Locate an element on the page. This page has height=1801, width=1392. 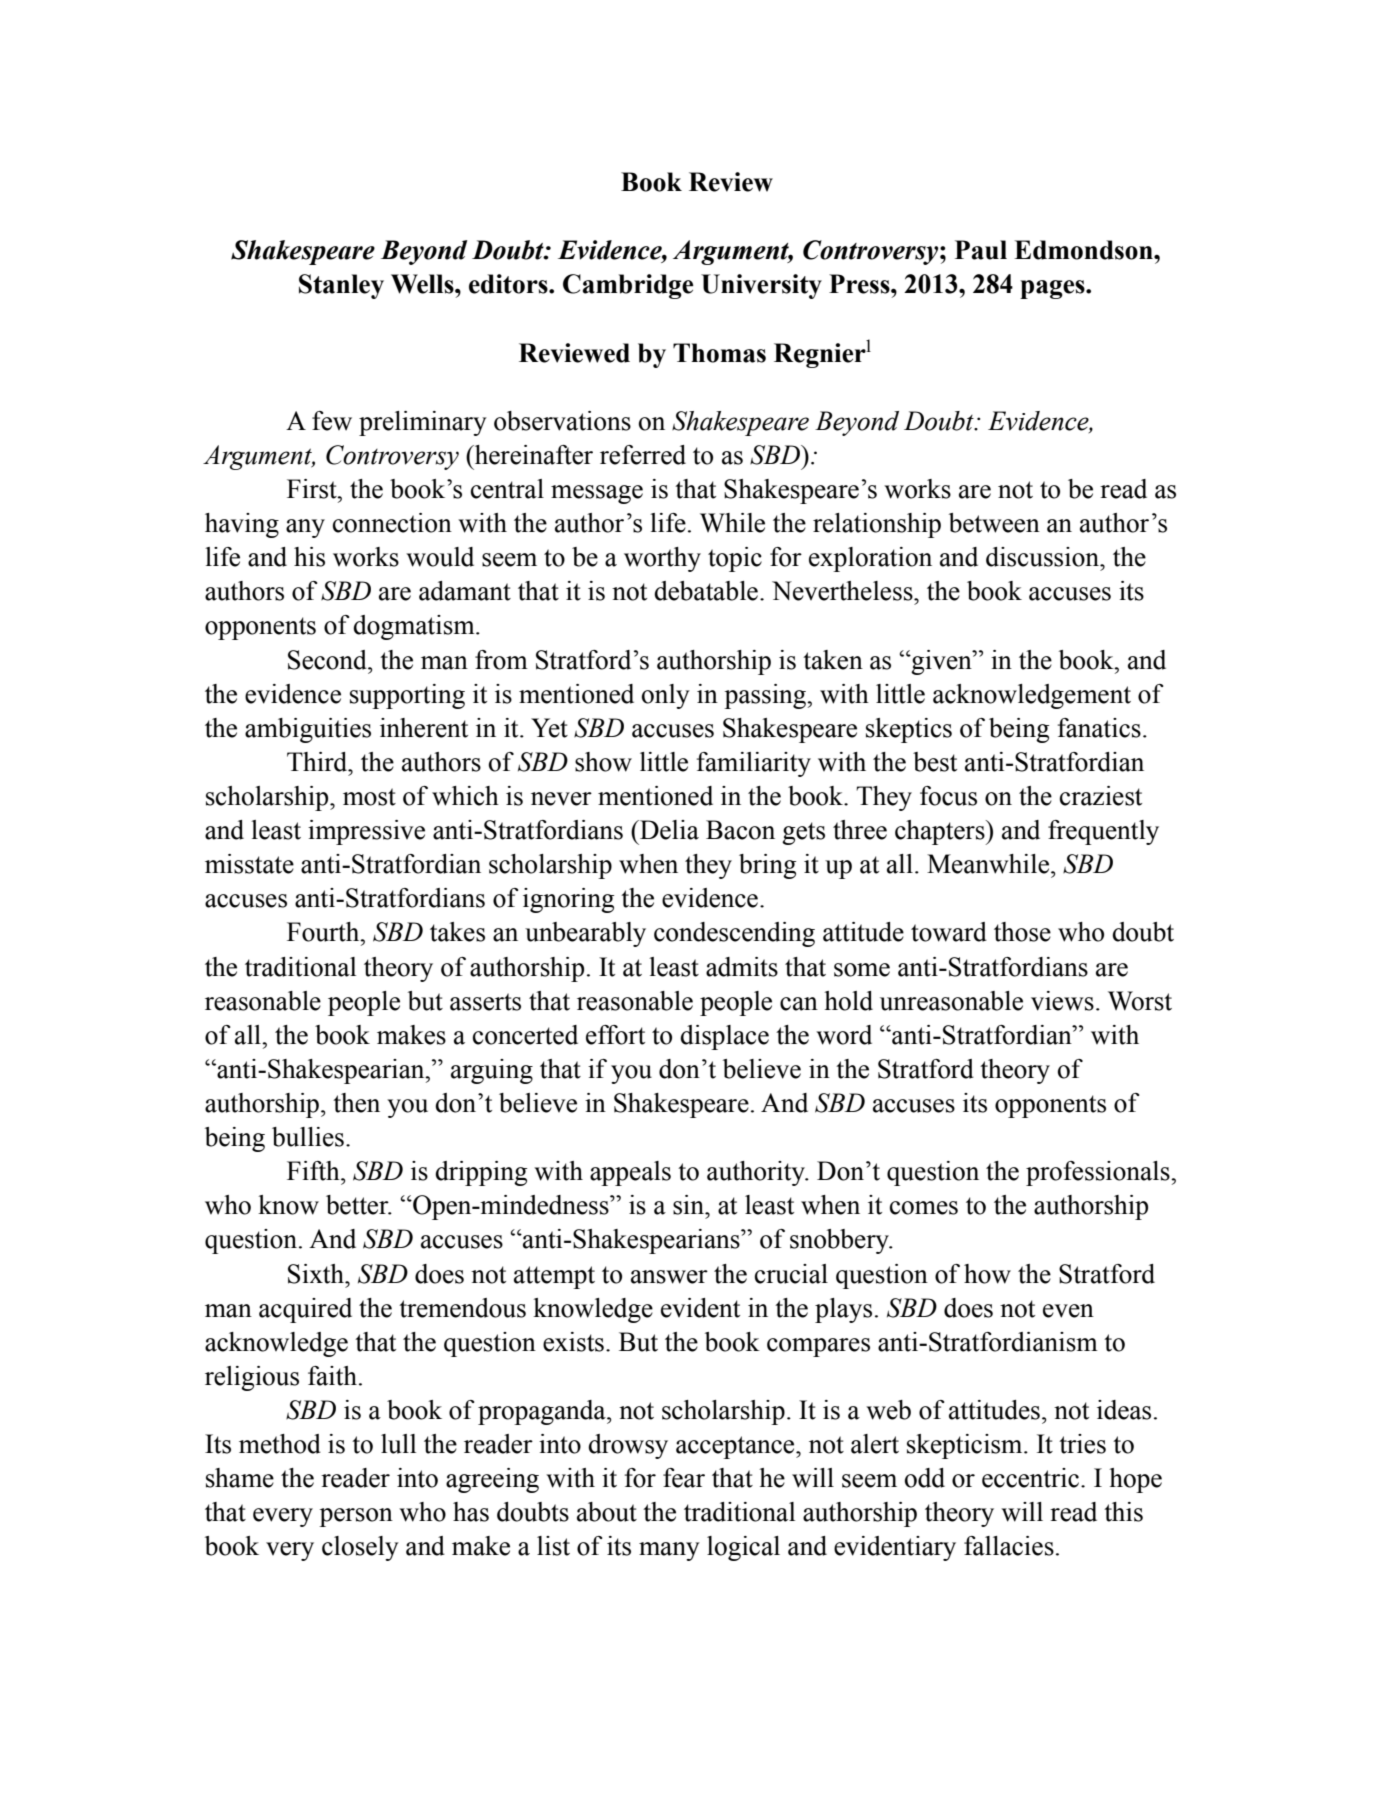
fear is located at coordinates (684, 1478).
